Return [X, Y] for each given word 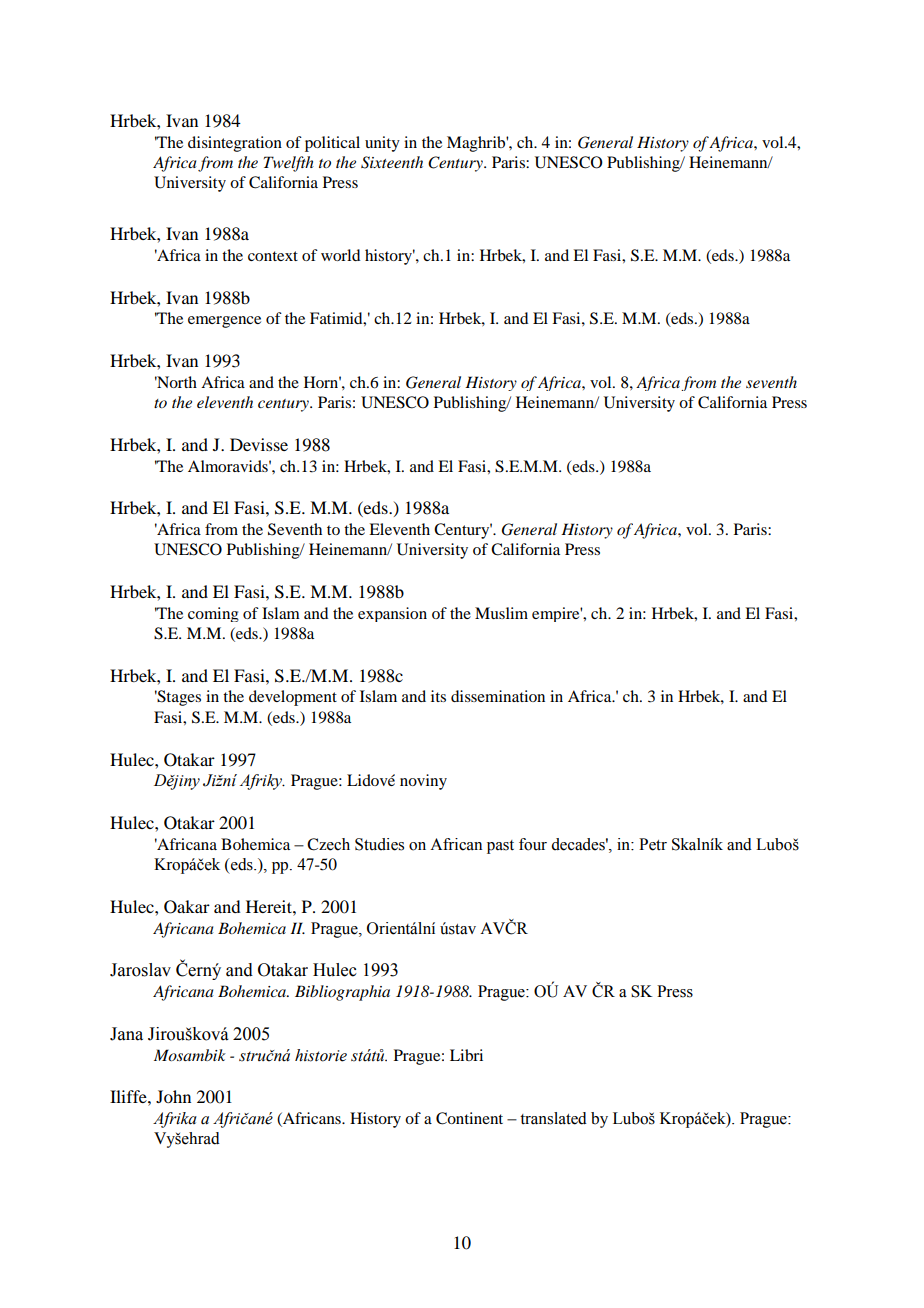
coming [213, 614]
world [340, 255]
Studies [379, 844]
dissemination [498, 696]
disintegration [235, 144]
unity [382, 144]
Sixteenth [392, 162]
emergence [224, 322]
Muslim [501, 613]
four [533, 844]
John [173, 1096]
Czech [328, 844]
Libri [466, 1055]
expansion [392, 614]
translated [553, 1118]
